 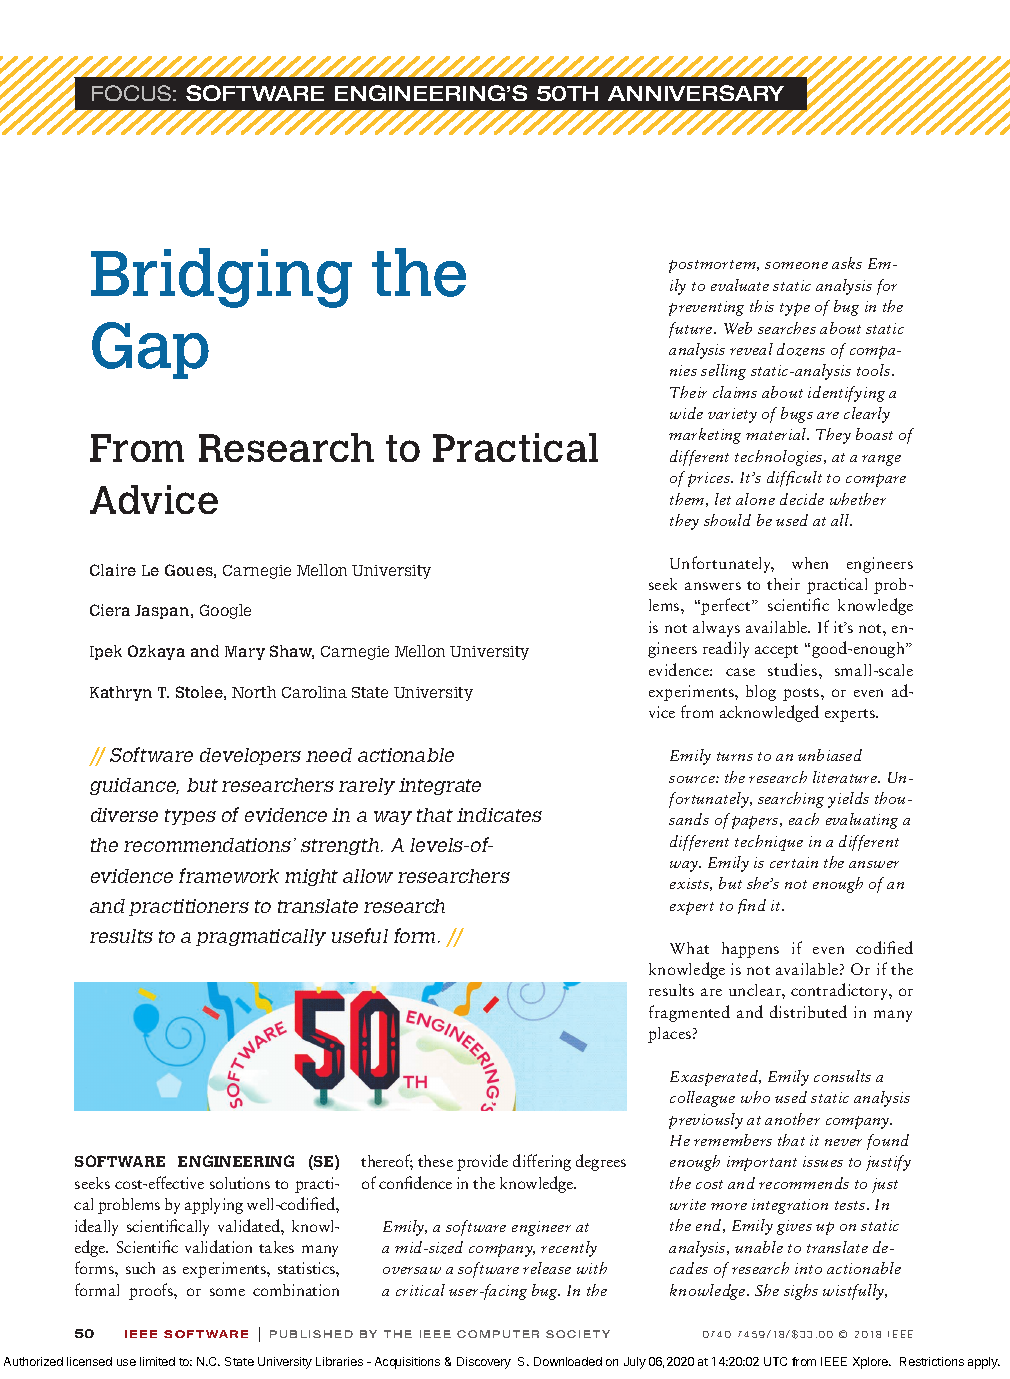 What do you see at coordinates (221, 278) in the page?
I see `Bridging` at bounding box center [221, 278].
